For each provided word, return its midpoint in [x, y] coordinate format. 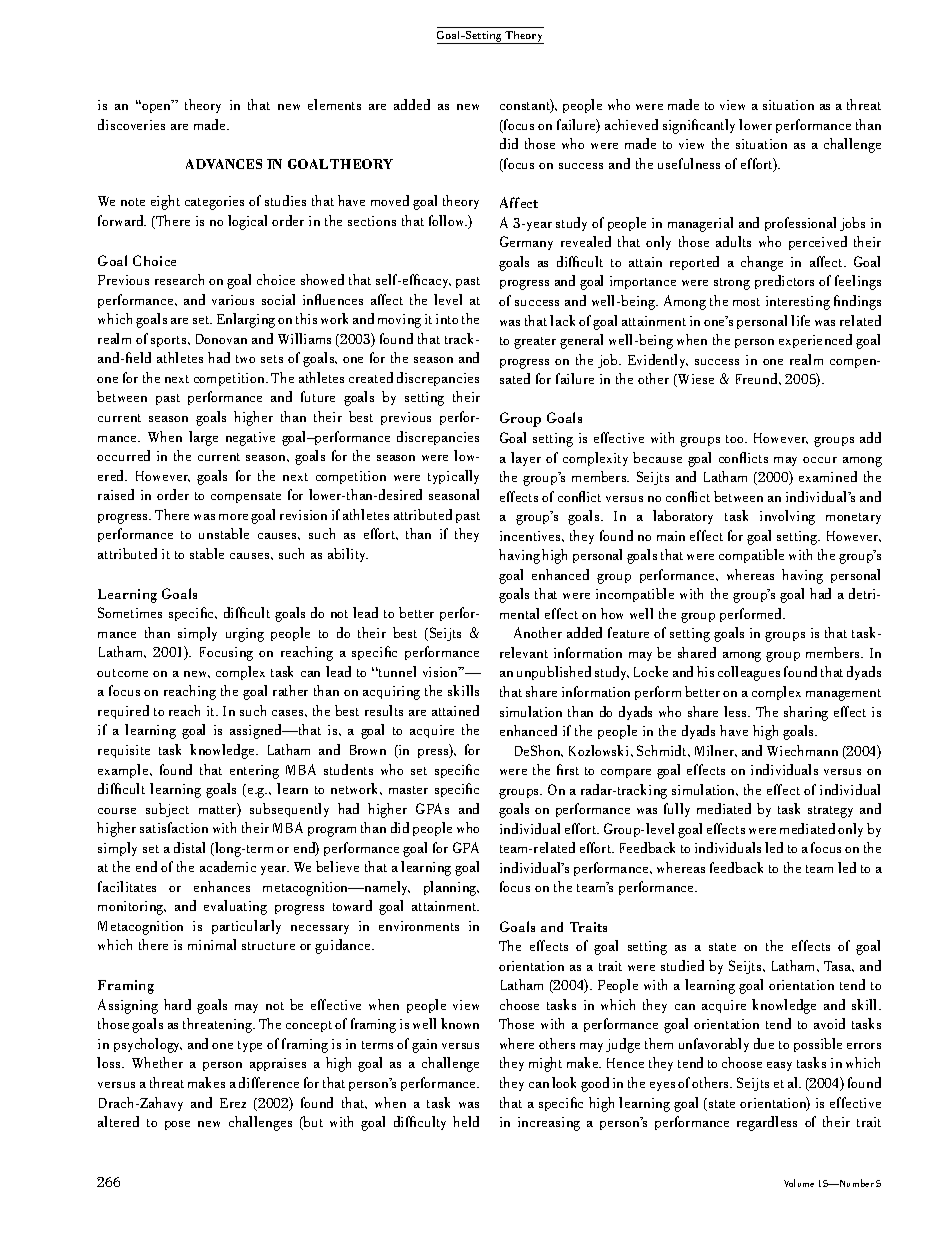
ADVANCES [224, 164]
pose [177, 1125]
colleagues [749, 673]
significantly [699, 126]
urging [245, 635]
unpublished [554, 673]
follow [448, 220]
